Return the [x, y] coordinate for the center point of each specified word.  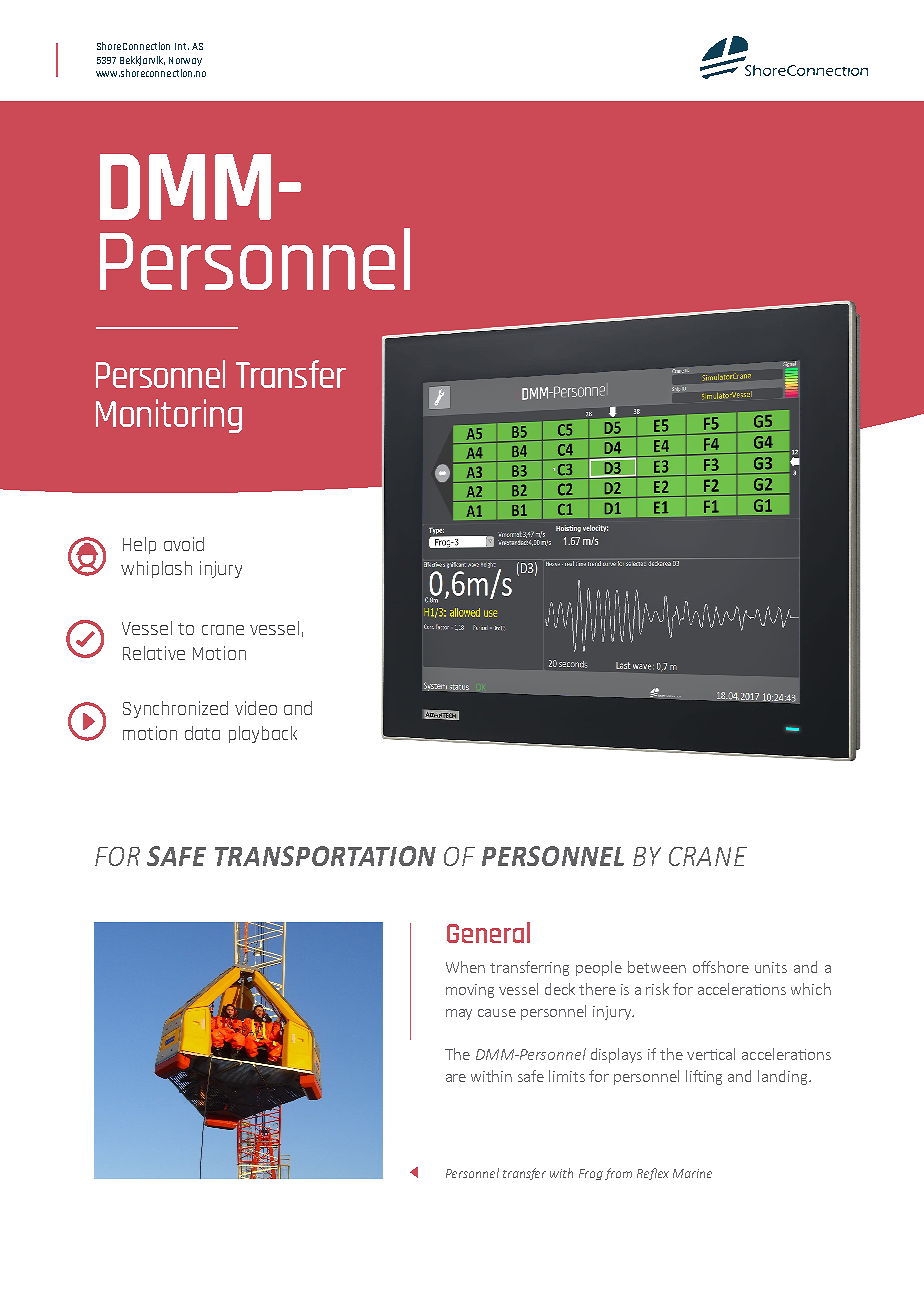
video [256, 708]
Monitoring [169, 416]
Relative [154, 653]
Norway [185, 61]
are [456, 1078]
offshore [721, 967]
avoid [184, 544]
